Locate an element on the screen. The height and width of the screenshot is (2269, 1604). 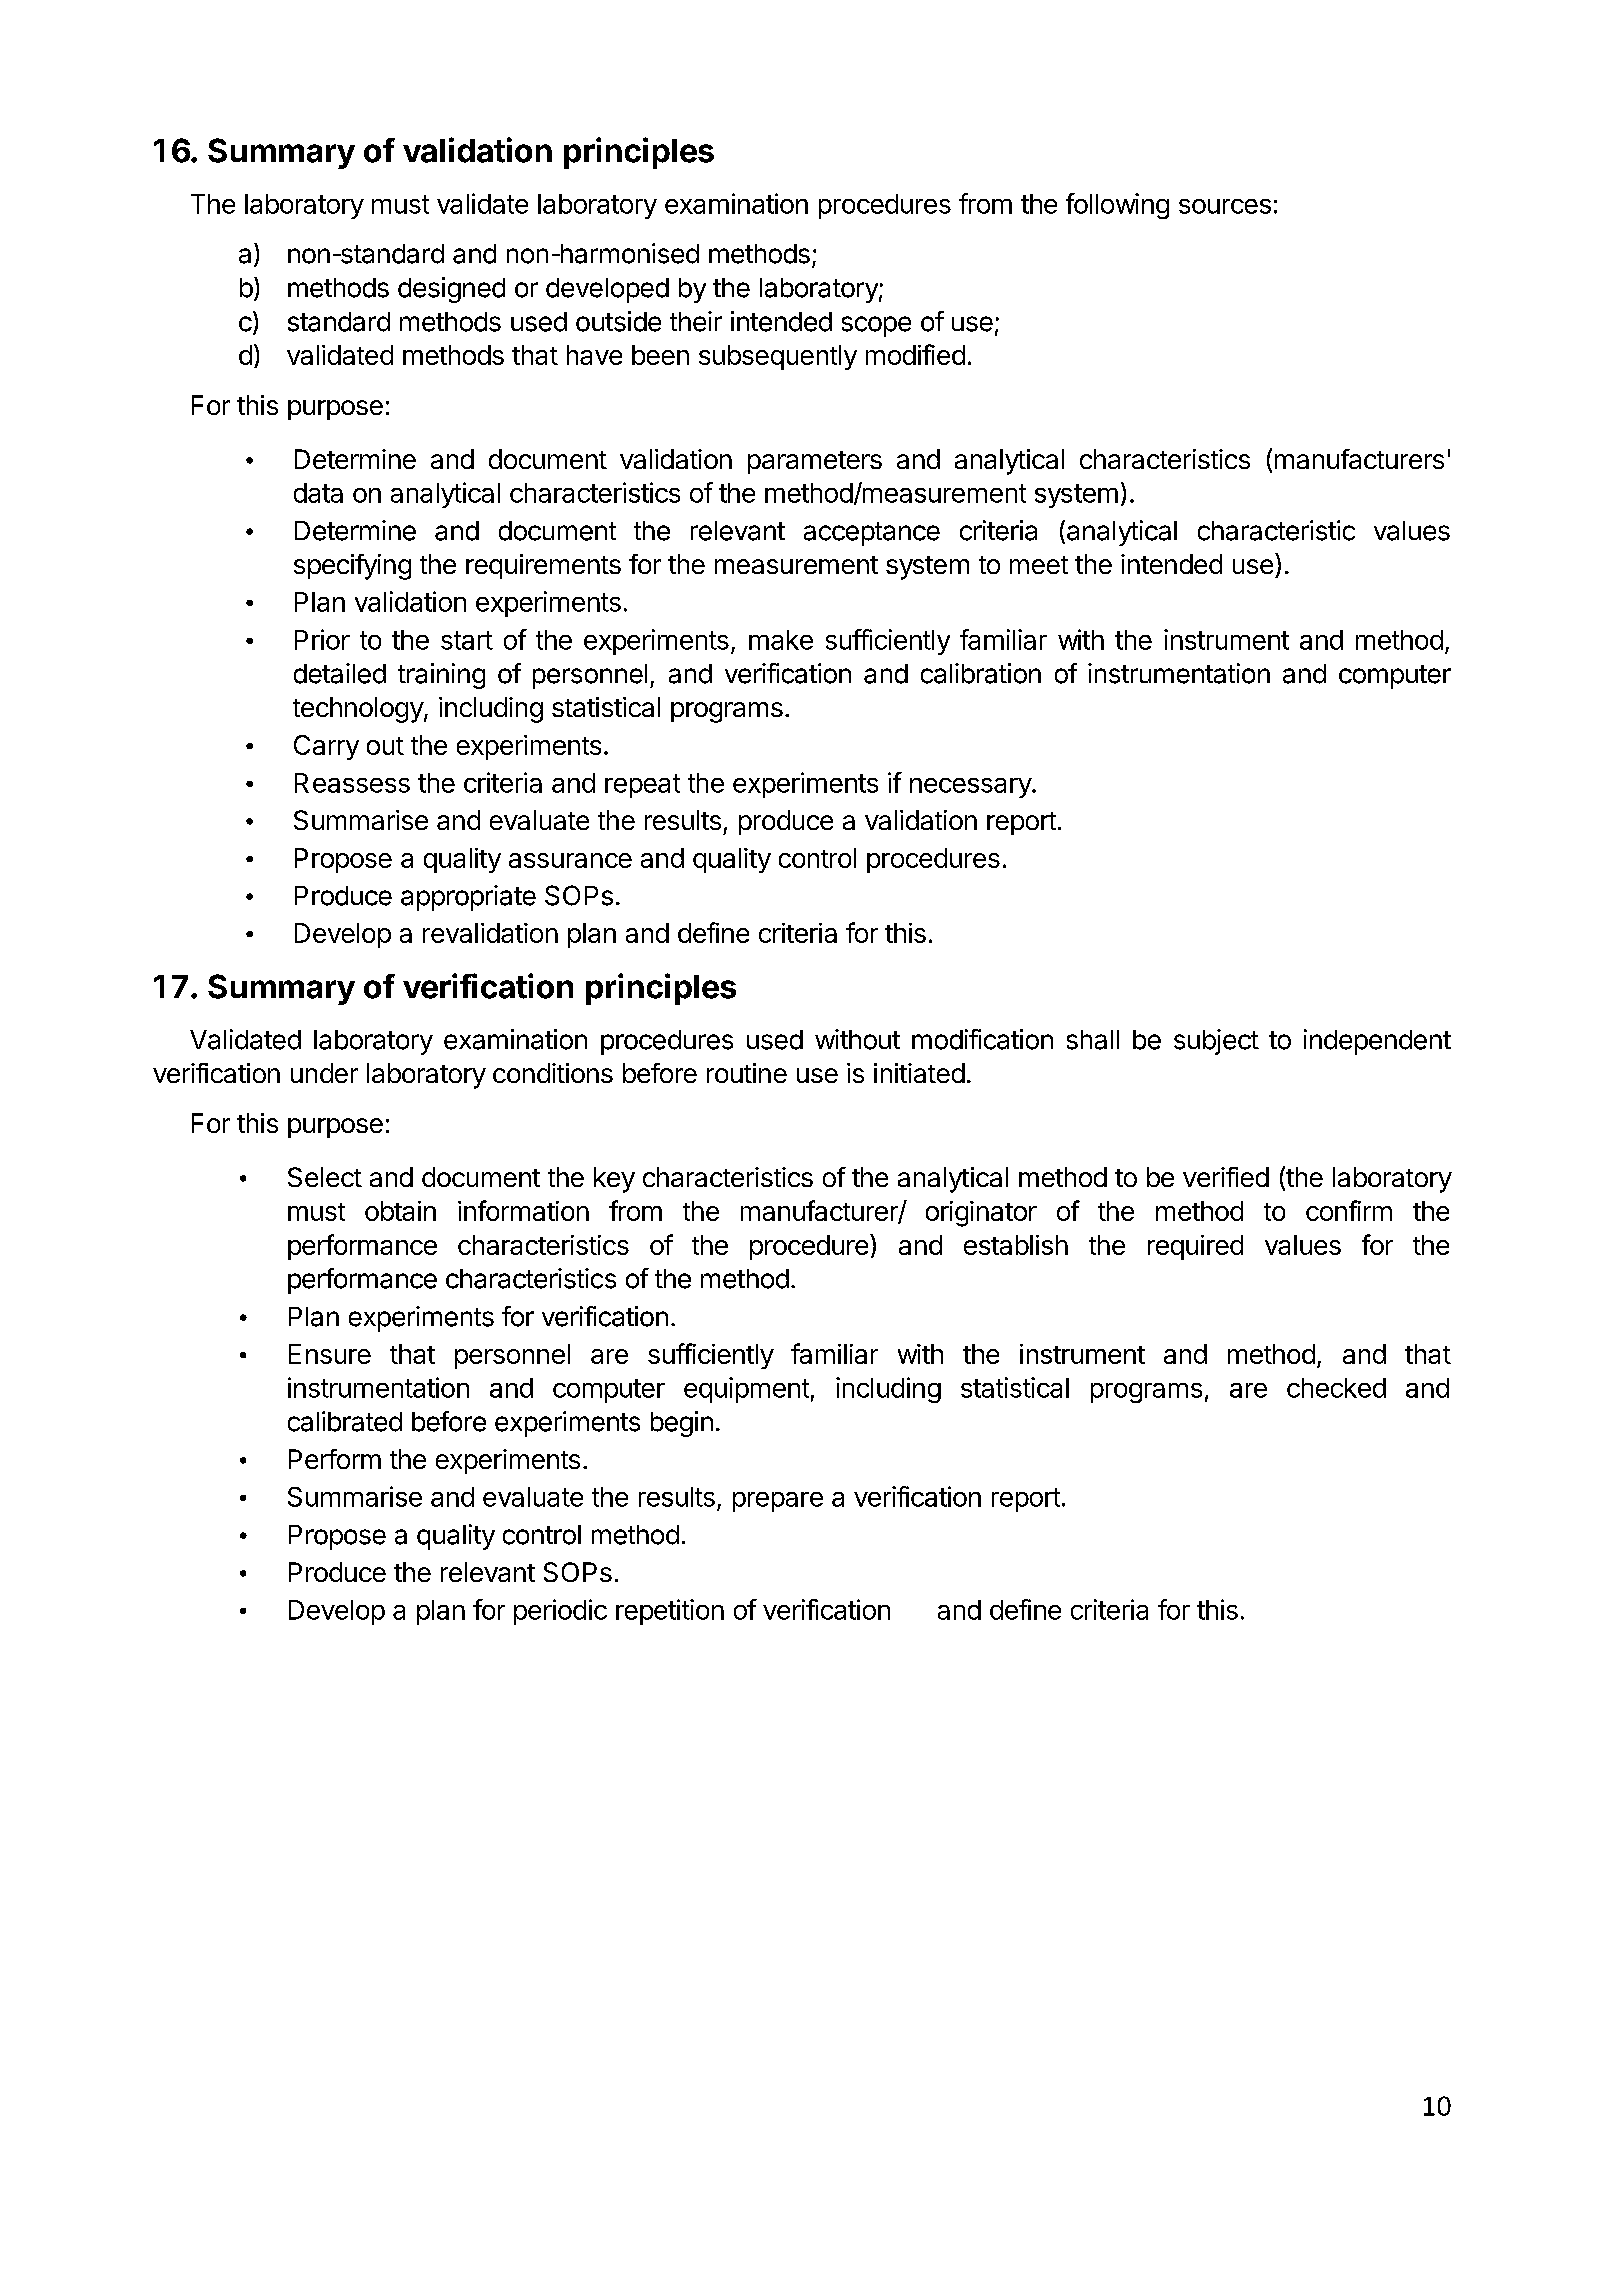
necessary is located at coordinates (971, 788).
